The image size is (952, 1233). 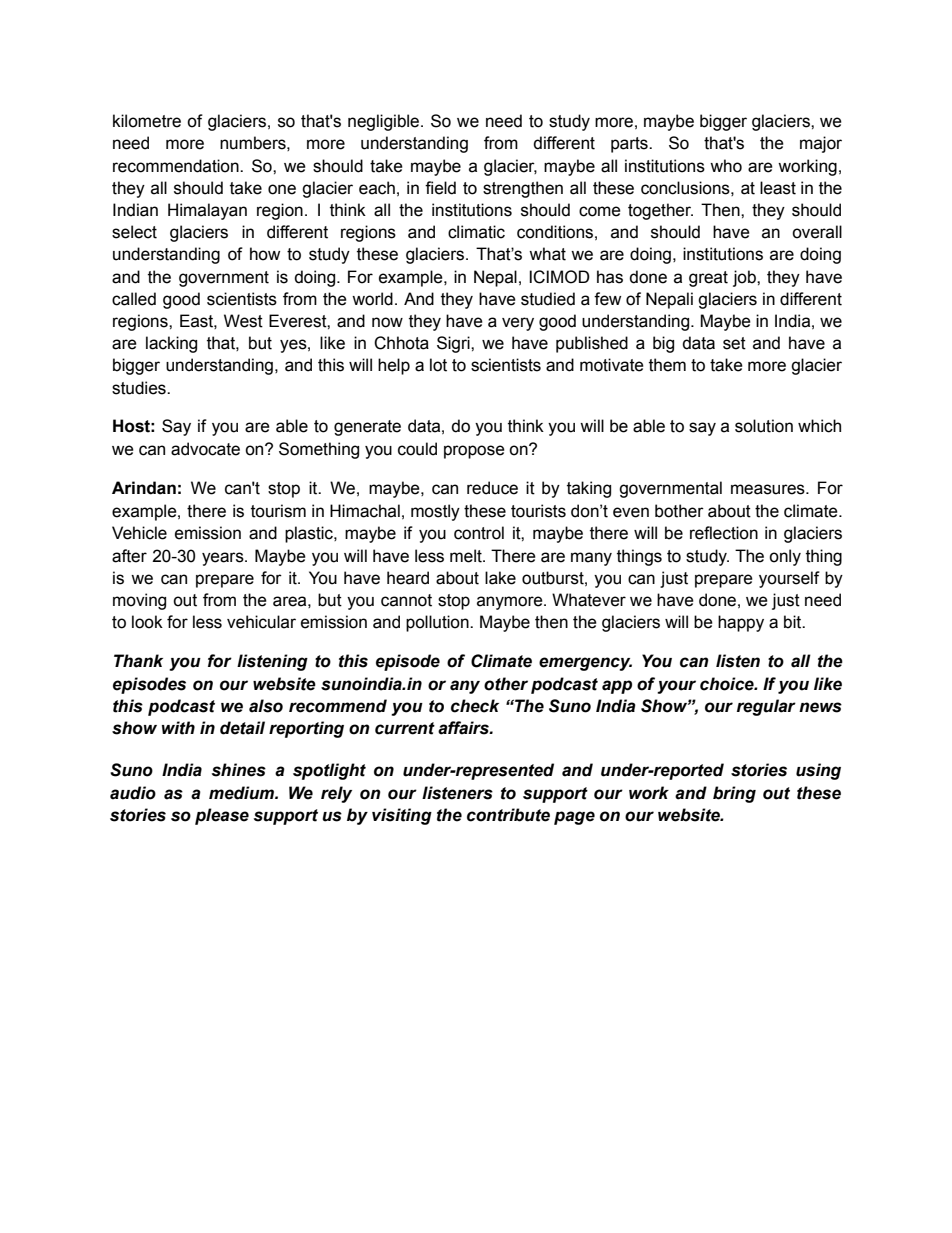 I want to click on only, so click(x=785, y=557).
